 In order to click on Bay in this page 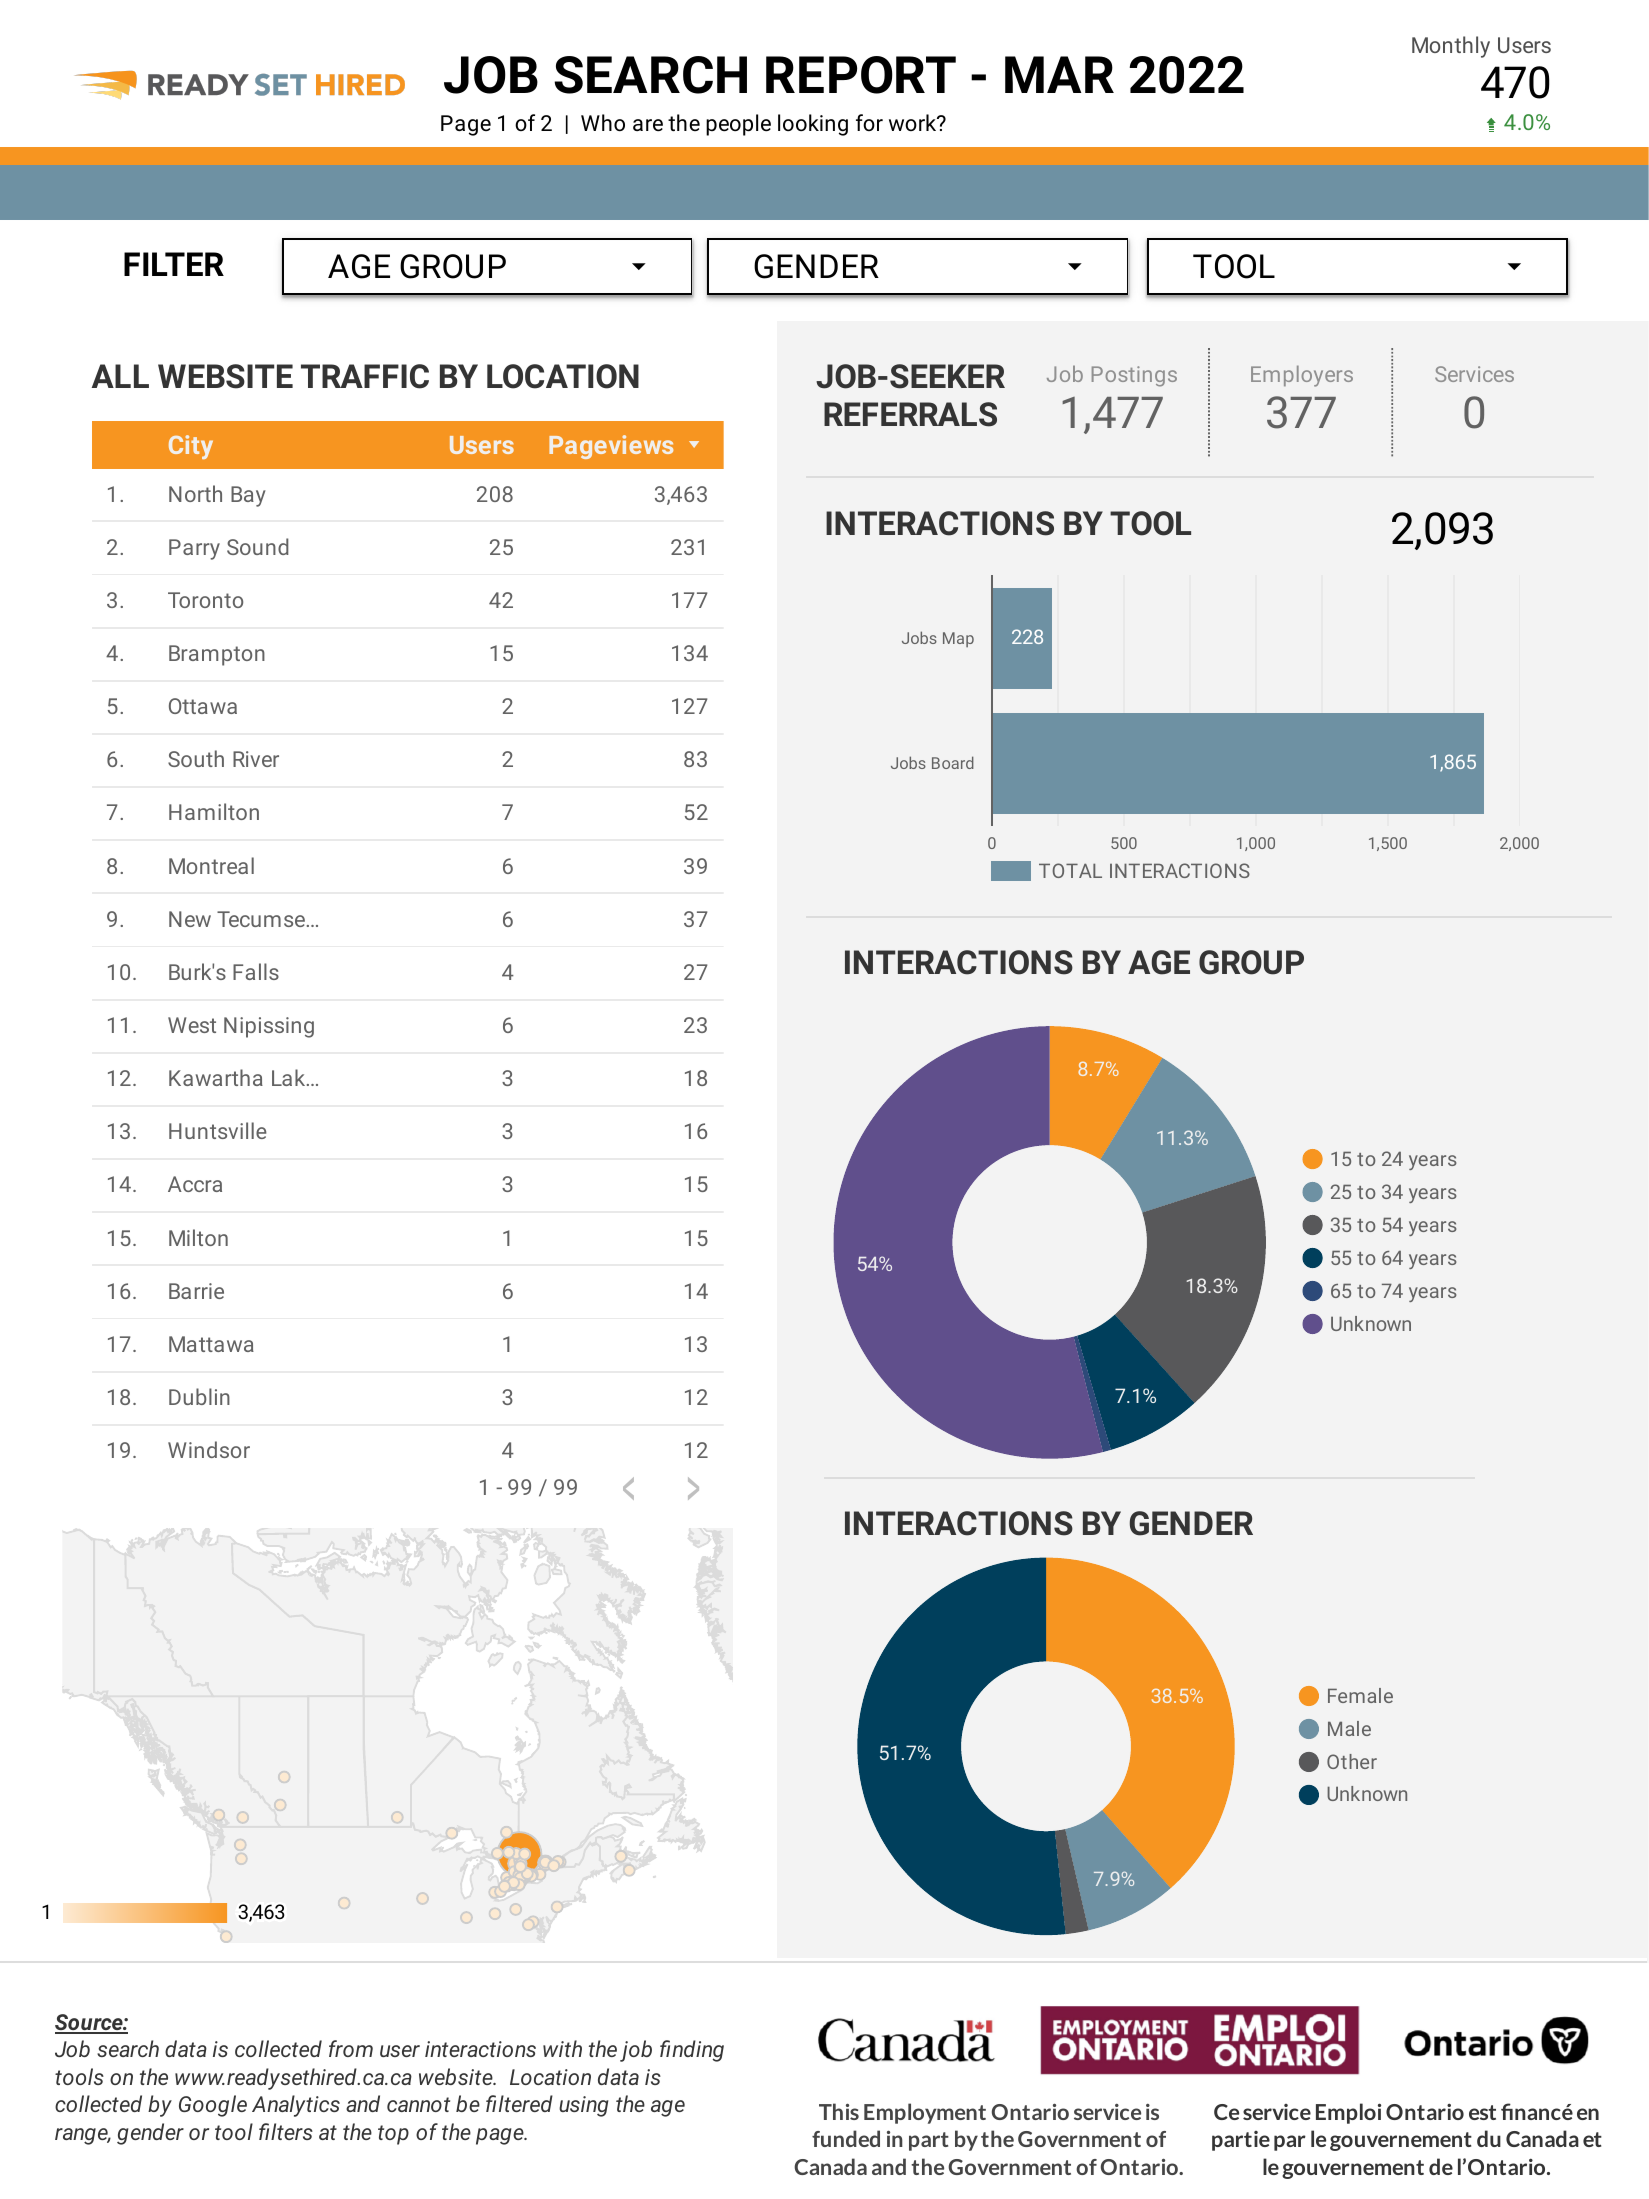, I will do `click(248, 496)`.
